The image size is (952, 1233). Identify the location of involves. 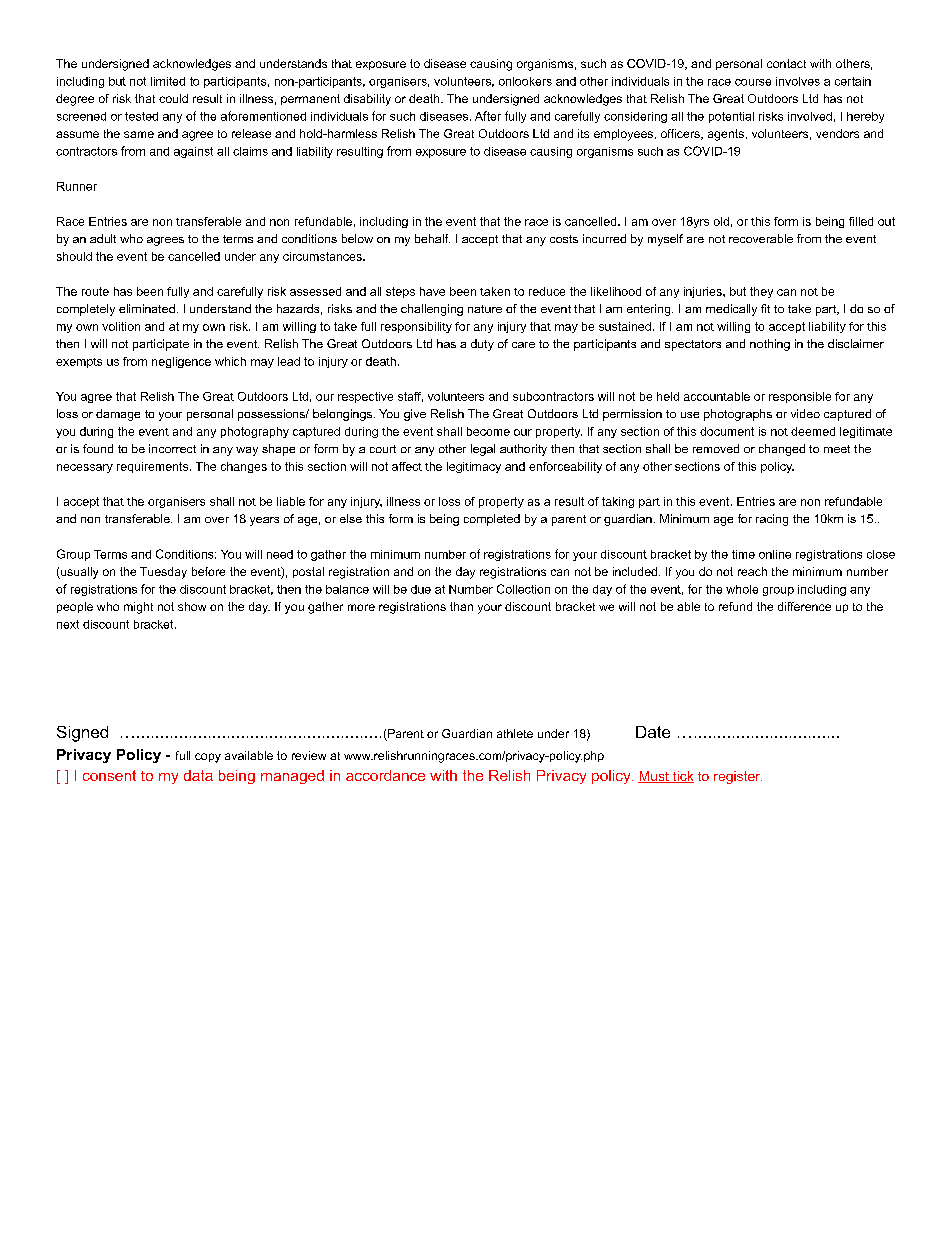
(798, 81).
